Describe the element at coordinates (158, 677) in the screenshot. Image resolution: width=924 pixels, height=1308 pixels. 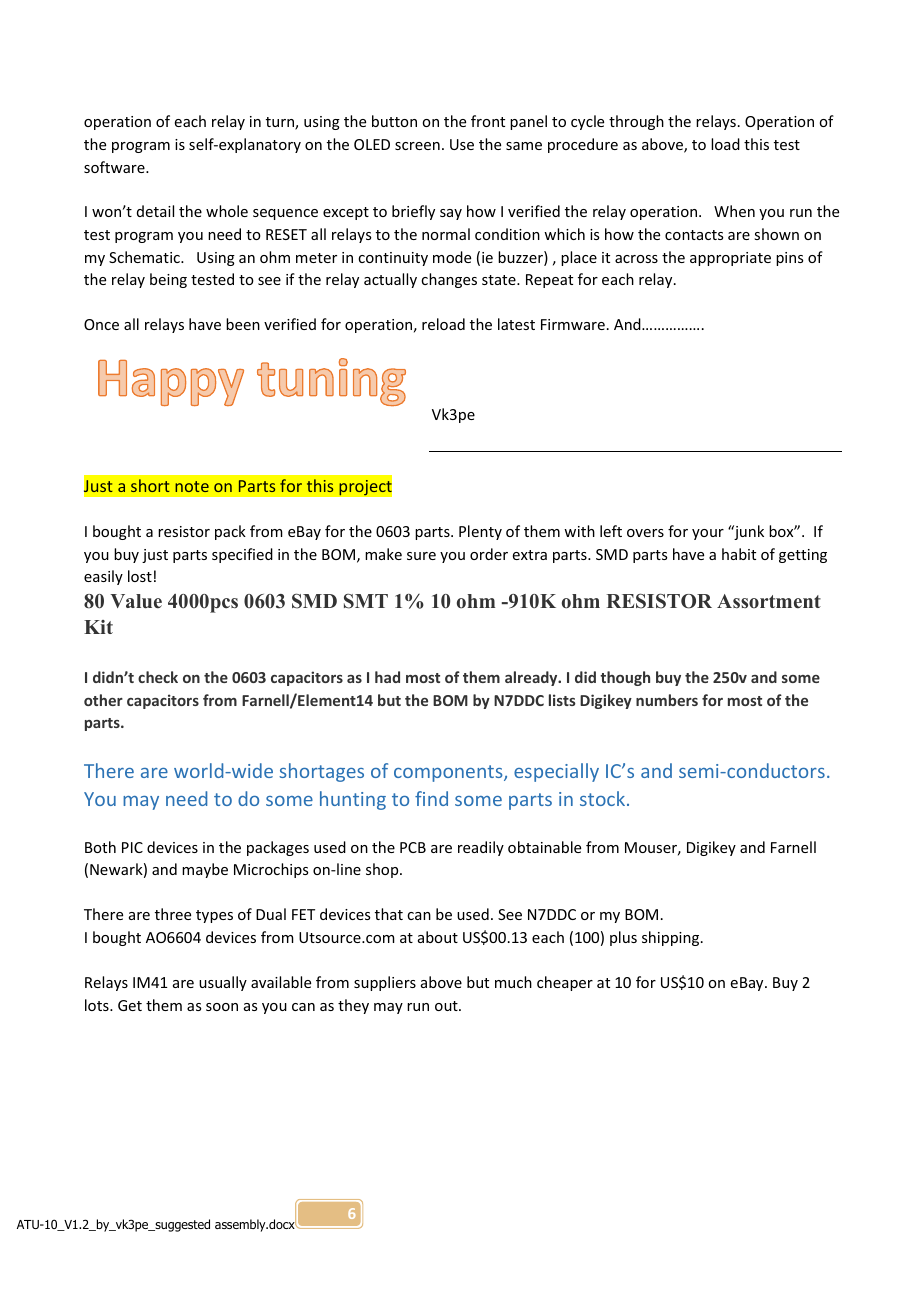
I see `check` at that location.
